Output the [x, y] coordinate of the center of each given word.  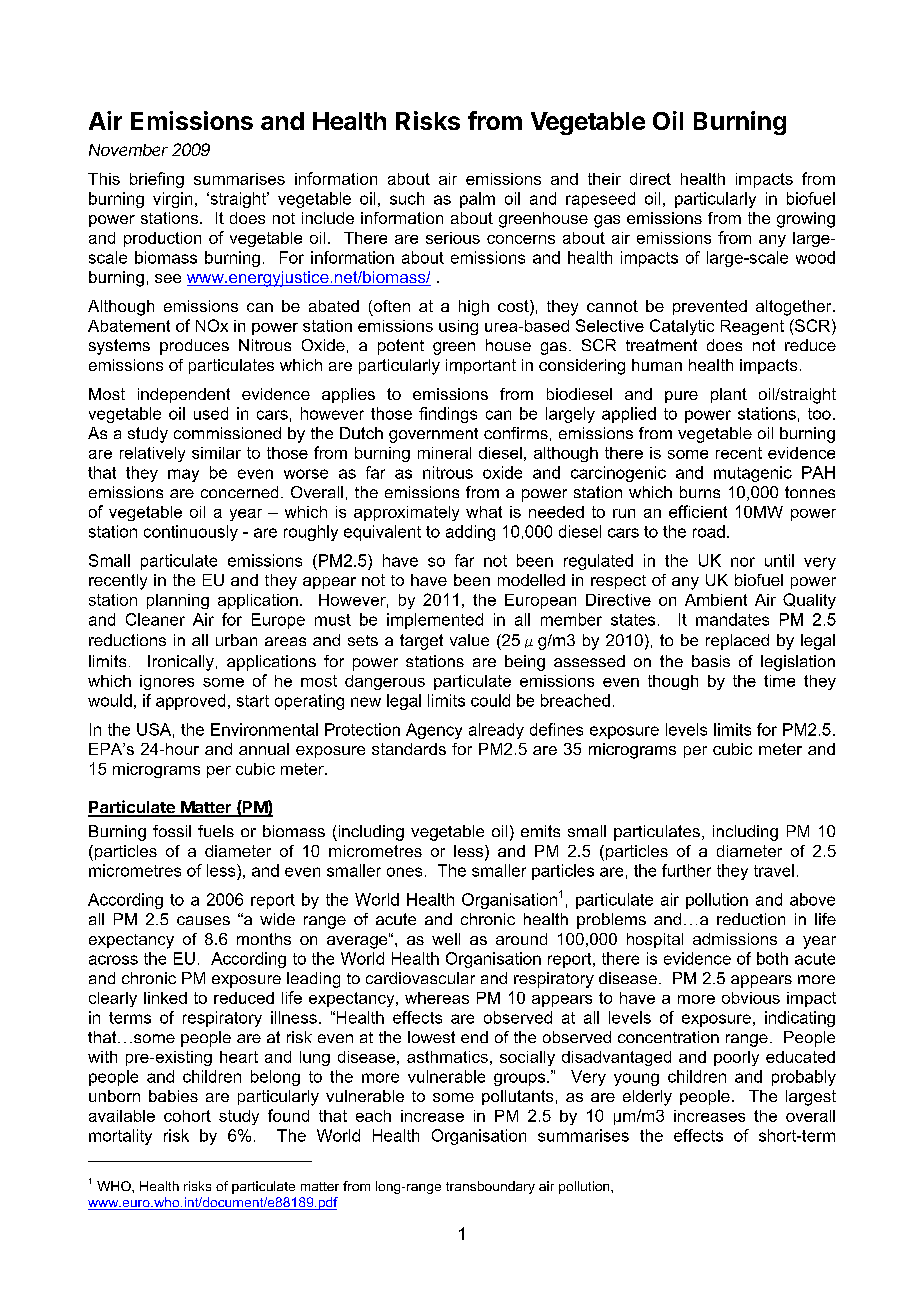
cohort [187, 1116]
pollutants [517, 1097]
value [469, 640]
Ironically [181, 663]
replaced [737, 642]
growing [806, 220]
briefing [157, 180]
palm [477, 200]
